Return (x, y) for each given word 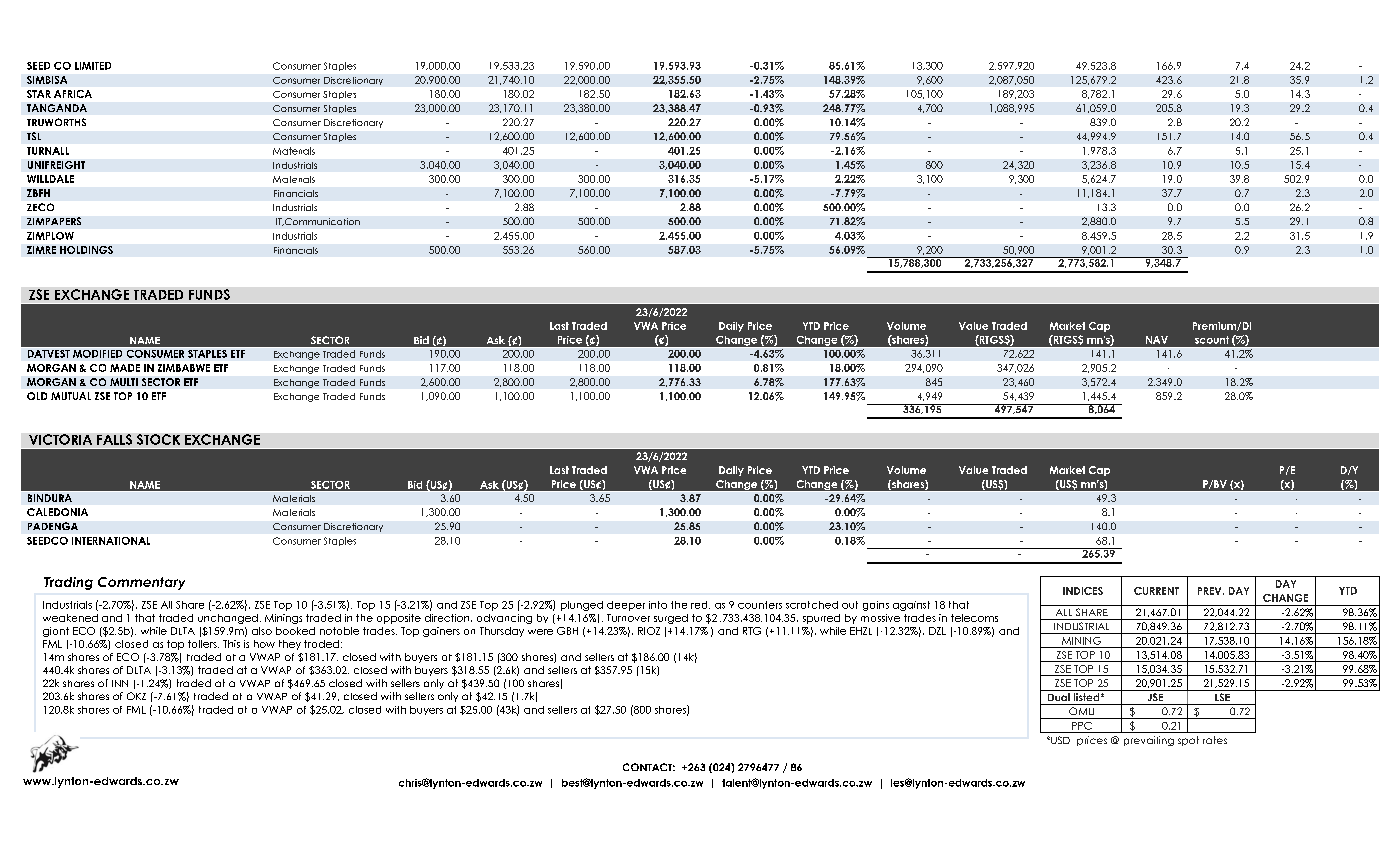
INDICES (1083, 591)
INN (120, 683)
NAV (1157, 340)
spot (1188, 741)
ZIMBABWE (184, 368)
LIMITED (93, 66)
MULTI (124, 382)
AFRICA (73, 94)
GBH (567, 631)
